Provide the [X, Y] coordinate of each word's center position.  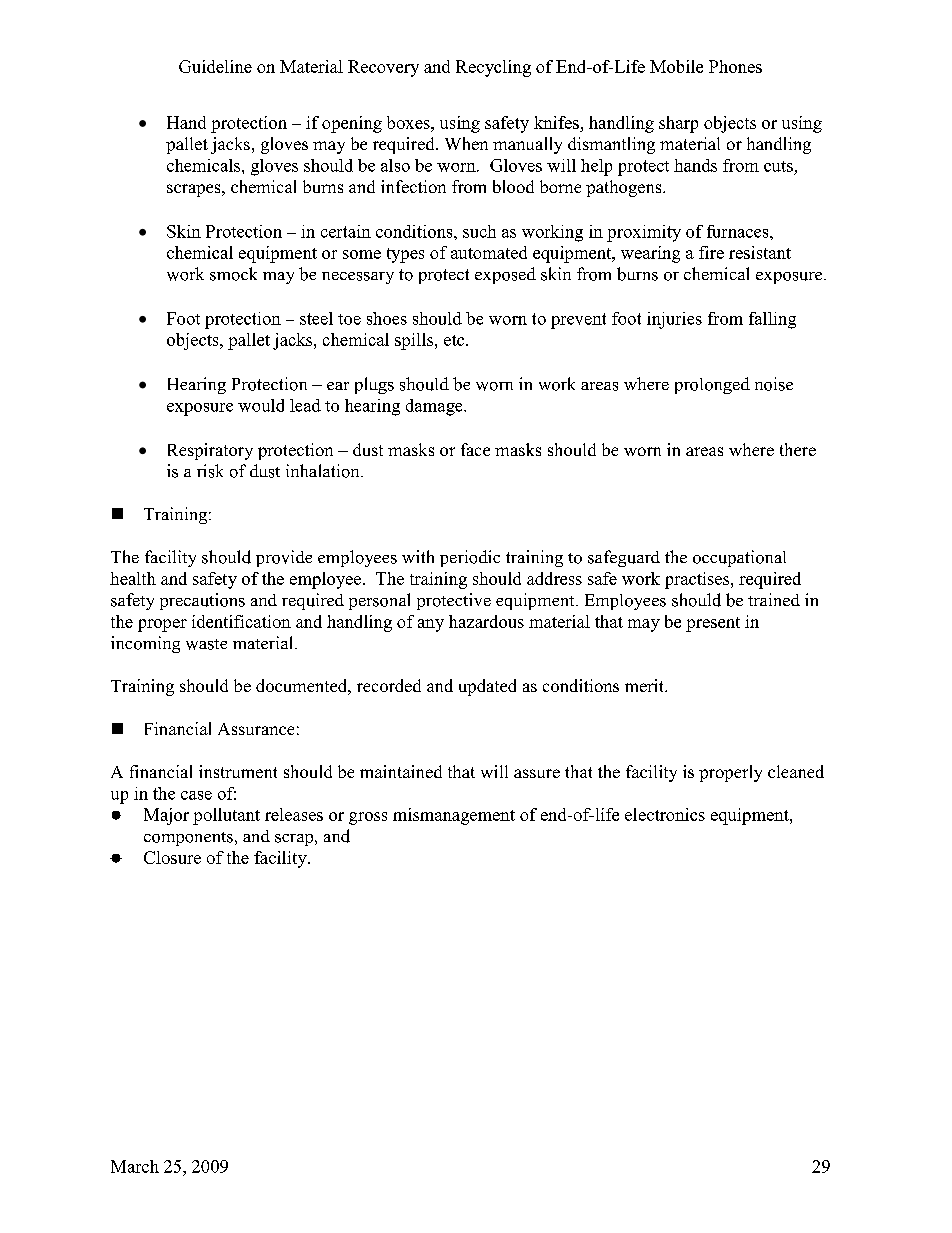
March [135, 1166]
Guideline [215, 66]
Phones [735, 66]
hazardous [486, 621]
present [713, 624]
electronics [665, 814]
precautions [202, 601]
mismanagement [454, 816]
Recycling [493, 68]
